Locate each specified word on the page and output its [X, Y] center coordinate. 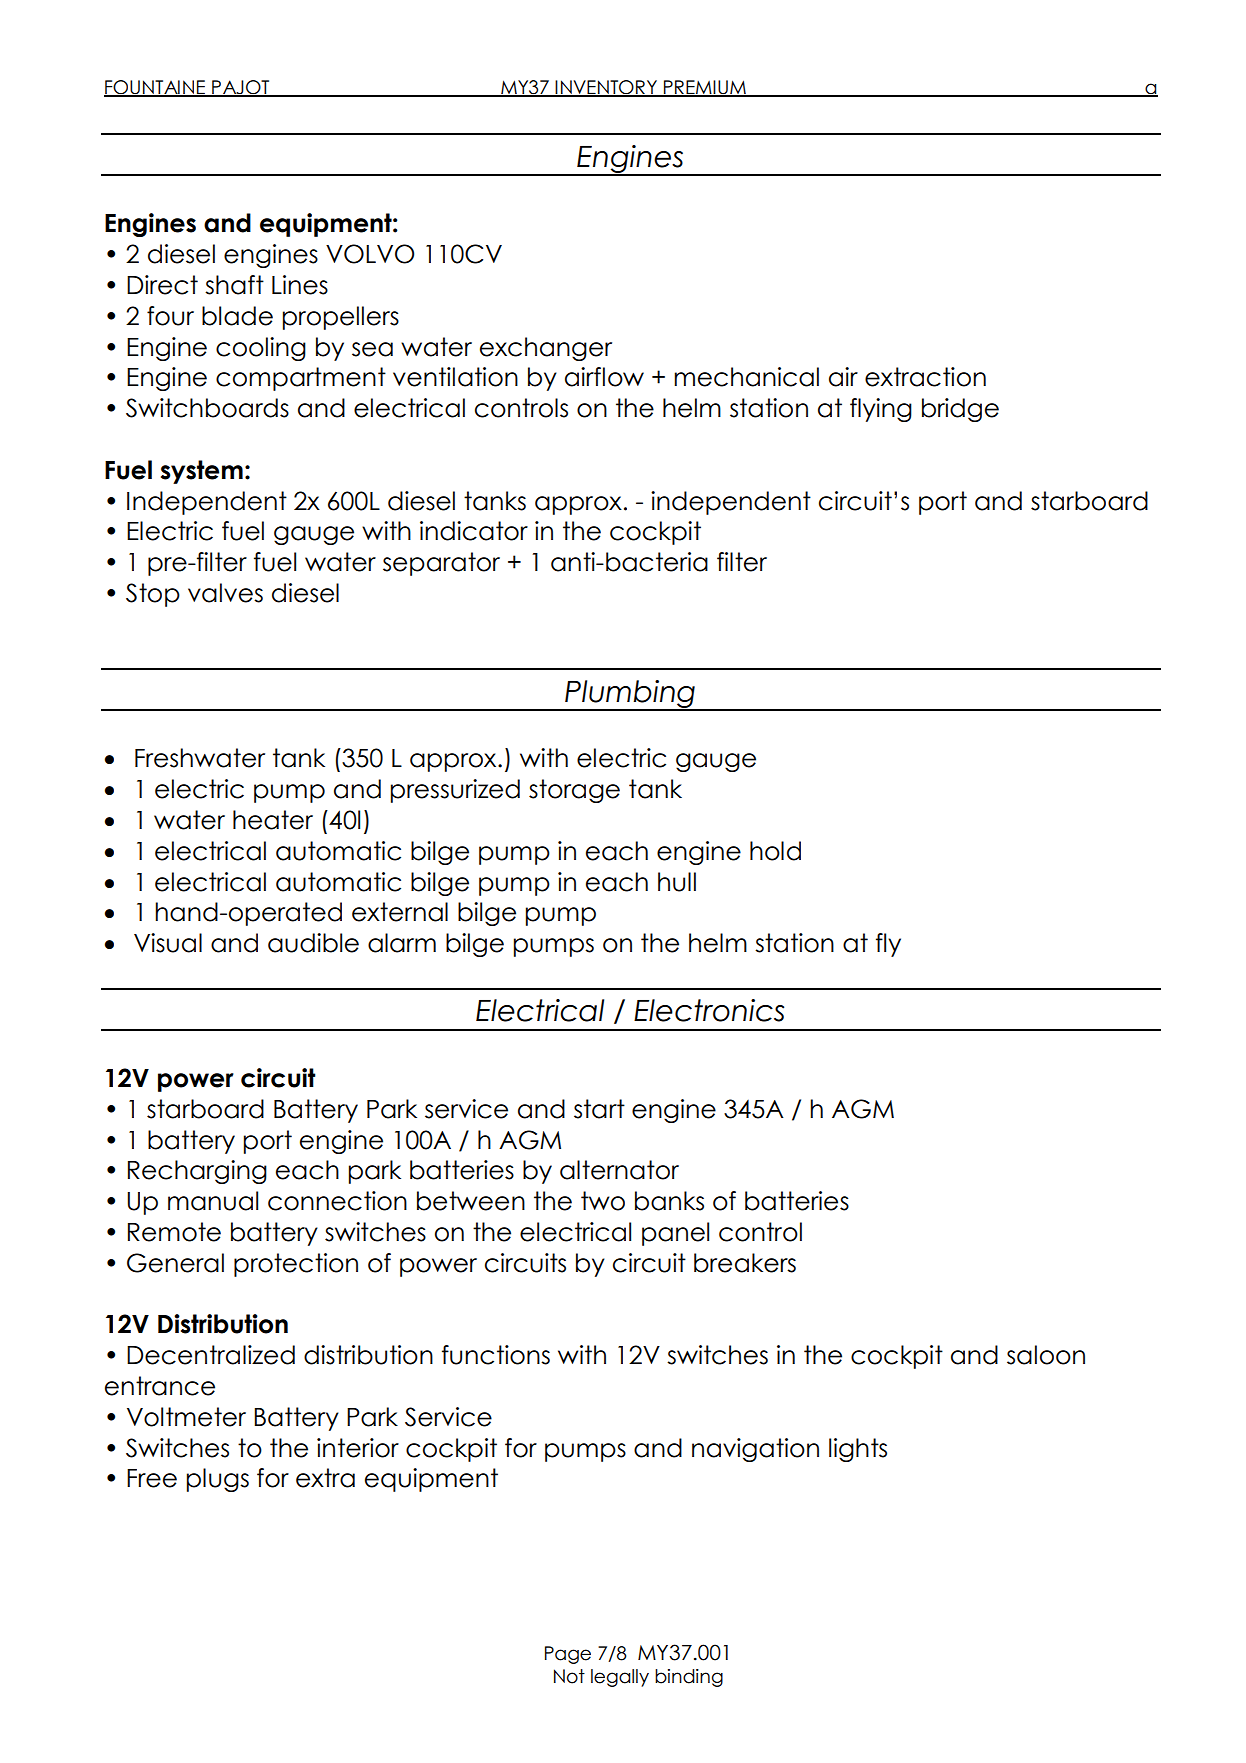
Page [568, 1655]
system [202, 472]
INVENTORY [606, 88]
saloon [1046, 1355]
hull [677, 882]
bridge [960, 410]
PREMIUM [705, 88]
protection [296, 1265]
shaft [234, 285]
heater [273, 820]
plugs [218, 1480]
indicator [474, 531]
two [603, 1201]
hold [775, 851]
